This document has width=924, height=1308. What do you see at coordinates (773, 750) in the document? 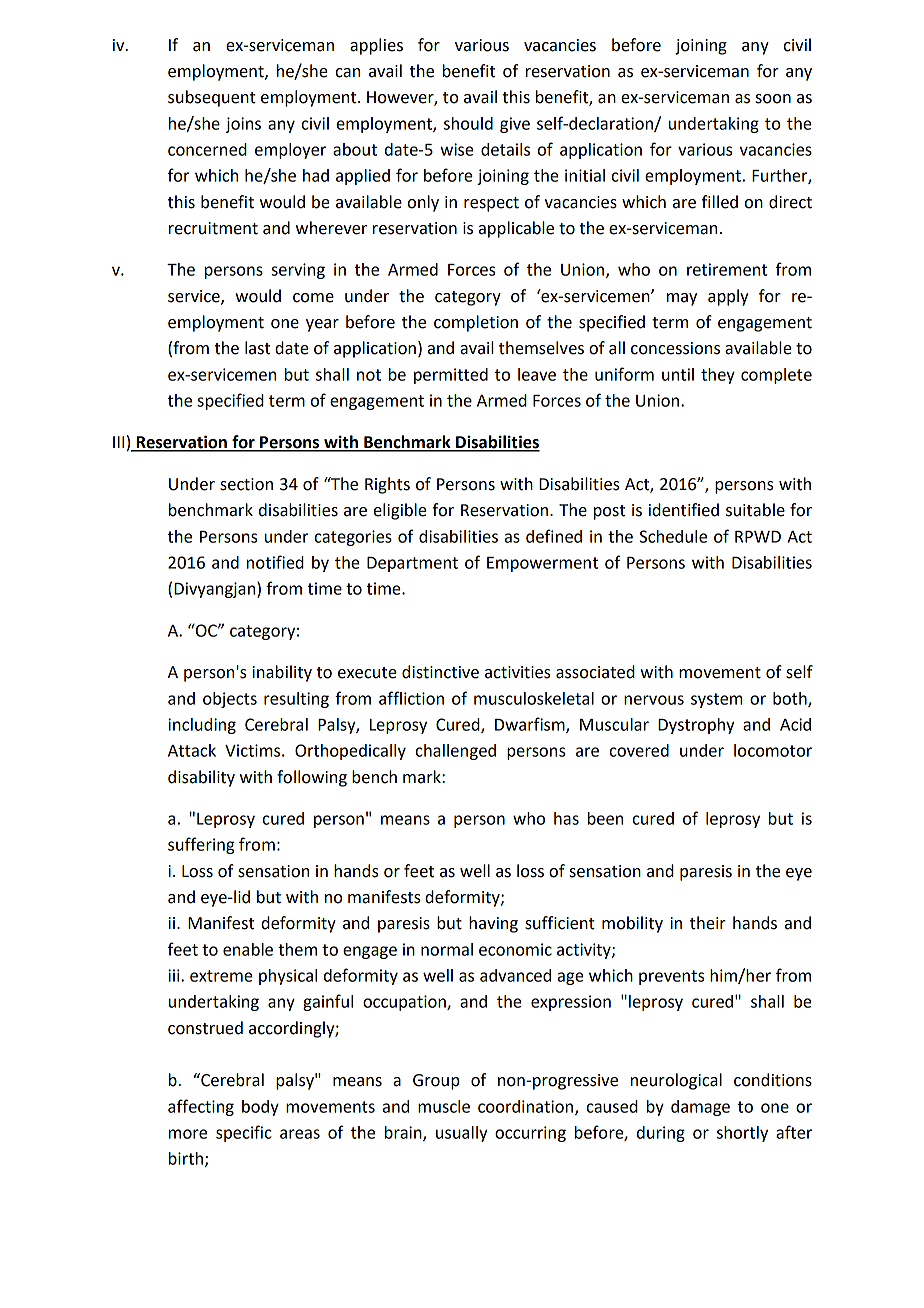
I see `locomotor` at bounding box center [773, 750].
